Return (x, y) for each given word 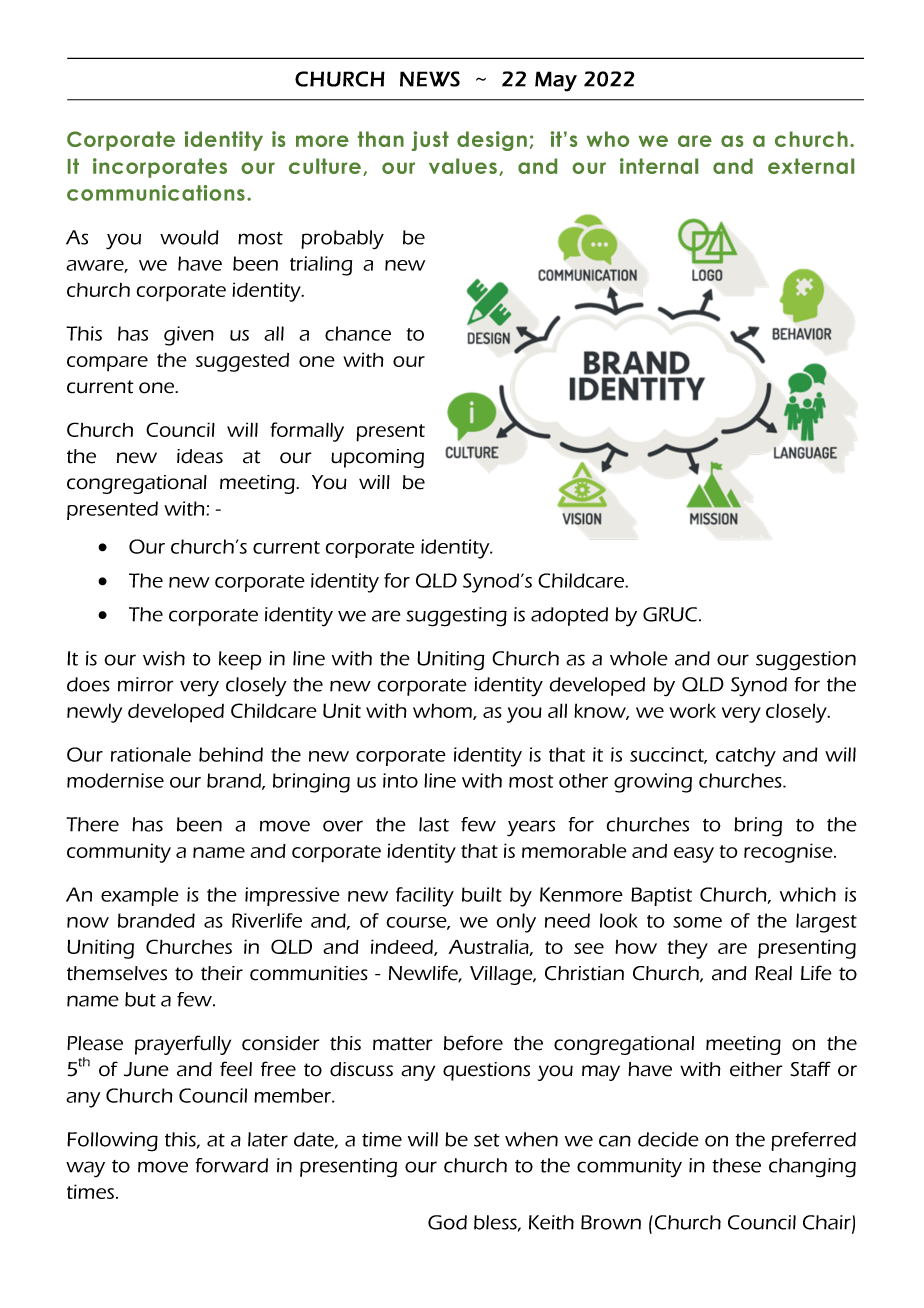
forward (231, 1165)
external (811, 166)
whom (443, 711)
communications (156, 193)
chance (358, 333)
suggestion (806, 661)
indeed (403, 947)
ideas (200, 456)
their (222, 973)
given (189, 336)
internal (659, 166)
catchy (746, 757)
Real (773, 973)
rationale (151, 754)
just (430, 141)
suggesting (456, 617)
